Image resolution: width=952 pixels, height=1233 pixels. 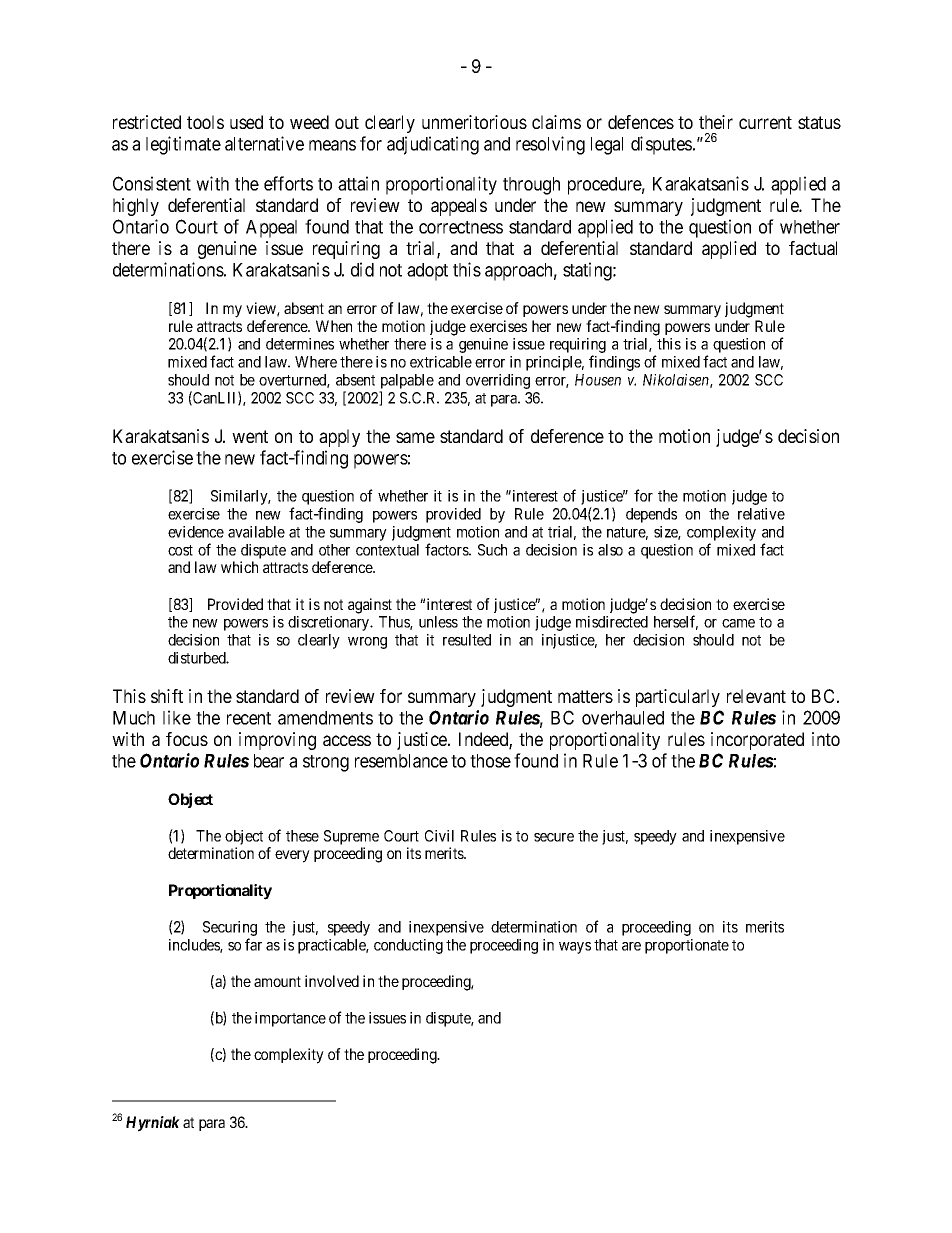 I want to click on same, so click(x=415, y=437).
